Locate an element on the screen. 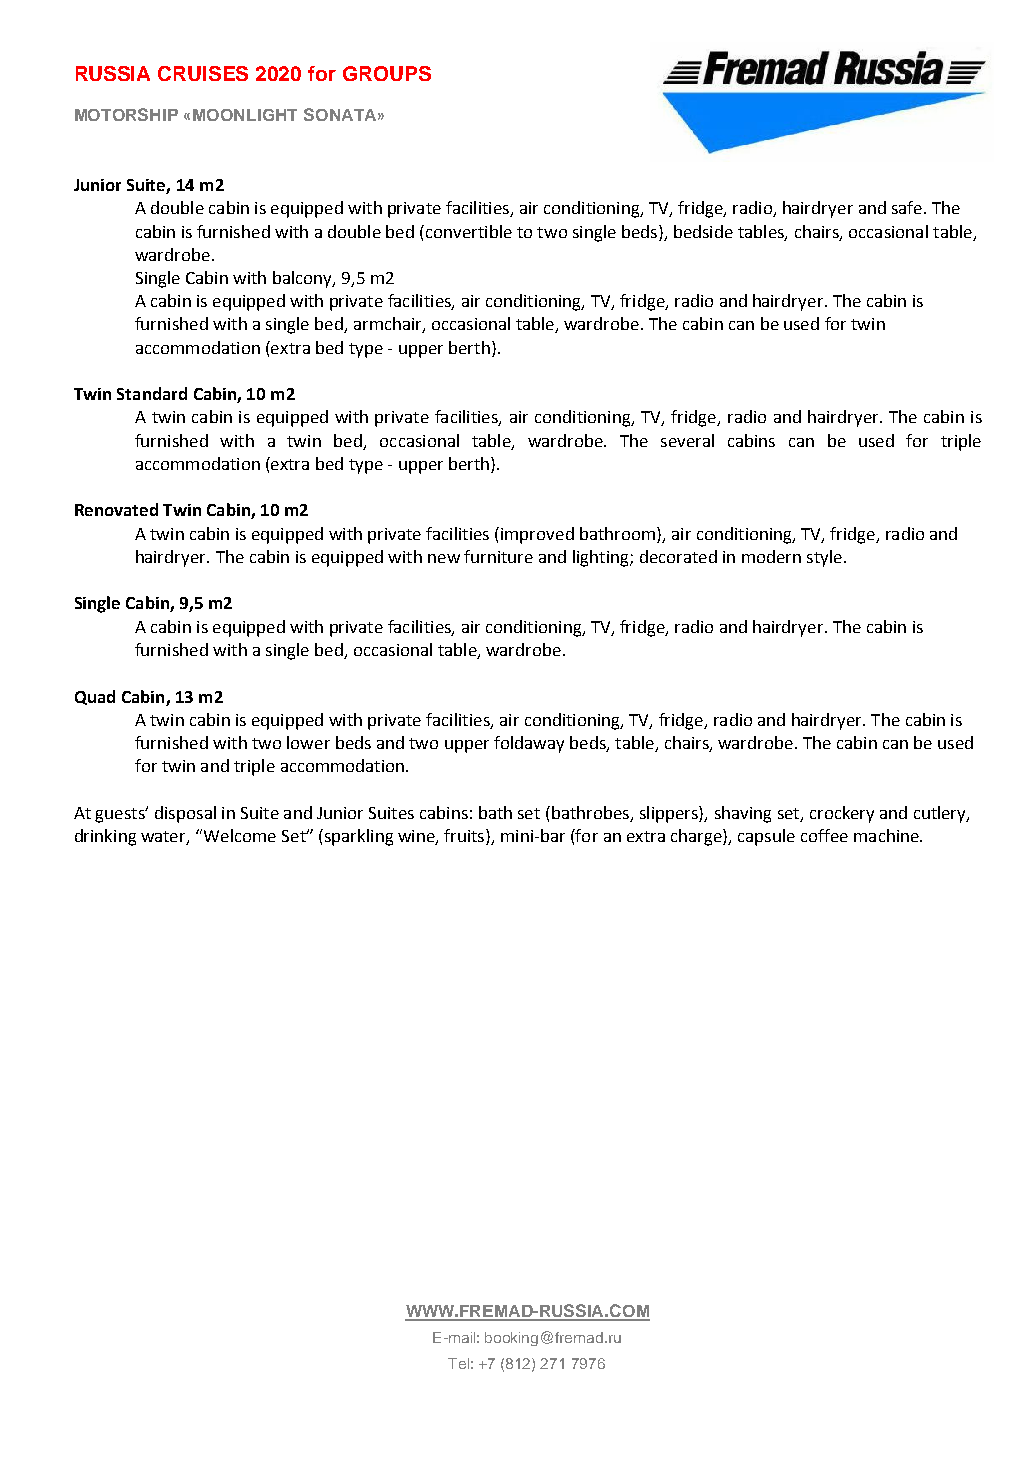 Image resolution: width=1031 pixels, height=1458 pixels. Renovated is located at coordinates (116, 509).
